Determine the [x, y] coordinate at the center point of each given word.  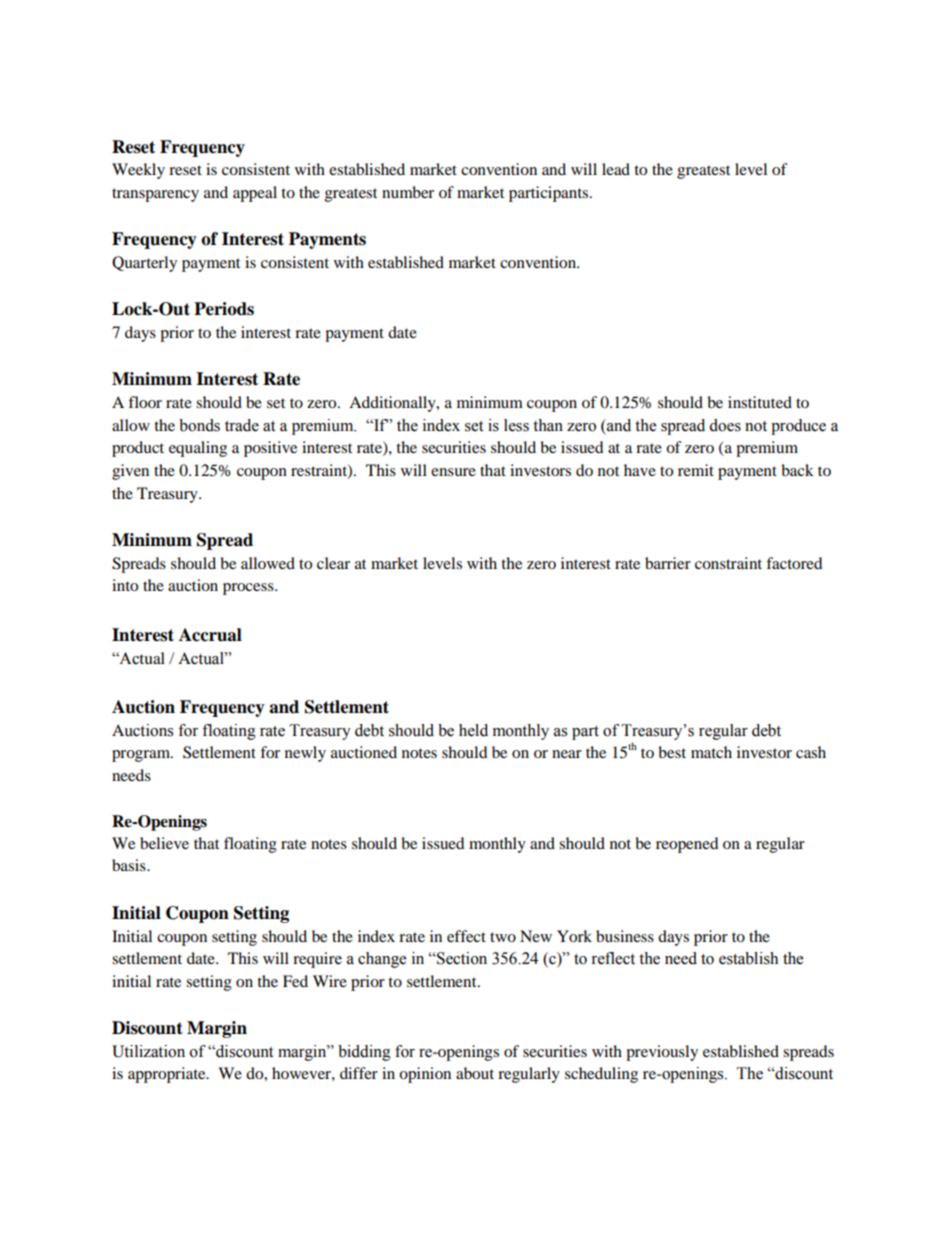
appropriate [168, 1075]
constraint [728, 563]
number [408, 192]
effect [466, 936]
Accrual [210, 635]
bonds [199, 425]
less [516, 425]
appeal [255, 194]
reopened [687, 845]
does [725, 425]
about [475, 1073]
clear [333, 563]
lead [616, 169]
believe [164, 843]
